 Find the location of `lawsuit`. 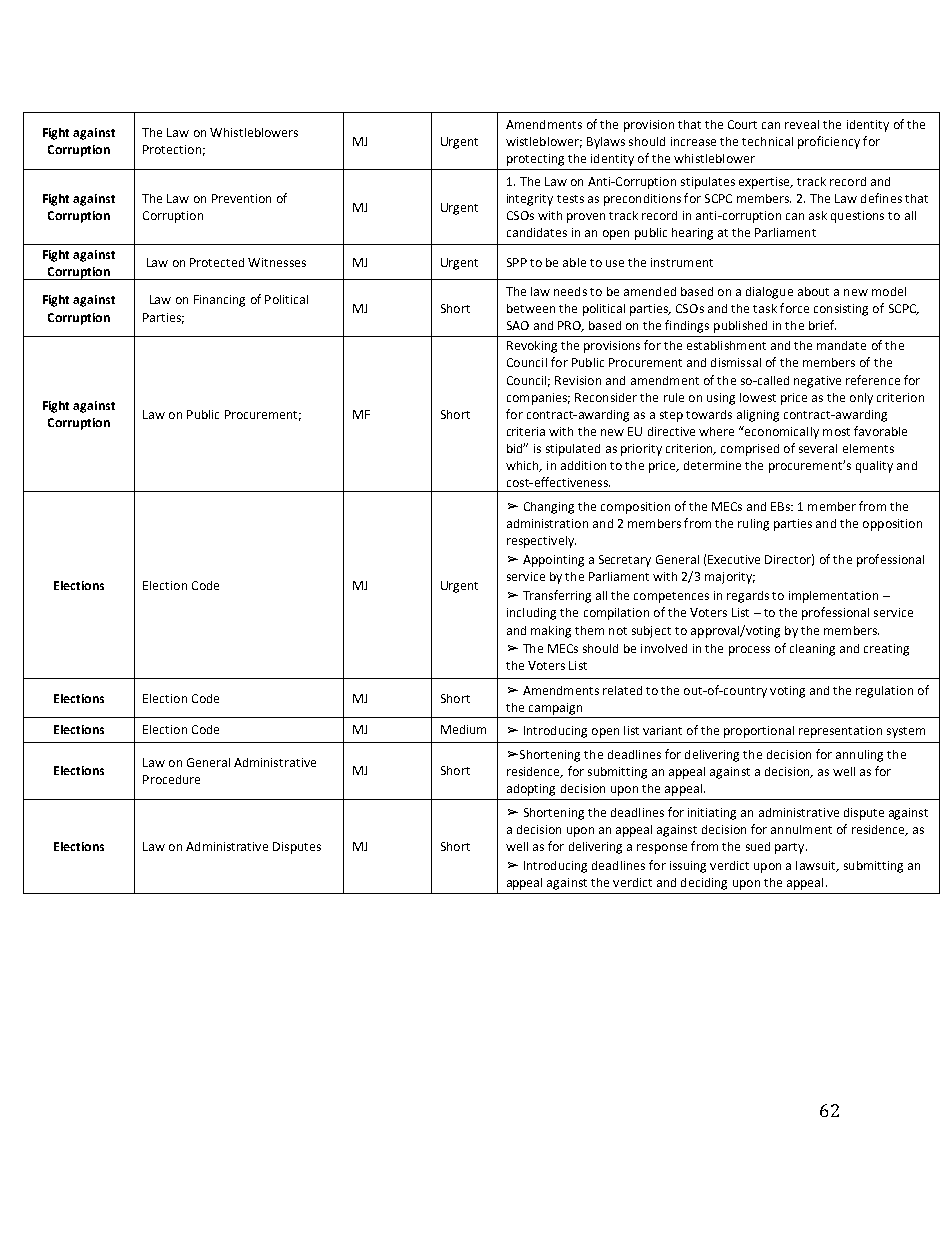

lawsuit is located at coordinates (817, 866).
